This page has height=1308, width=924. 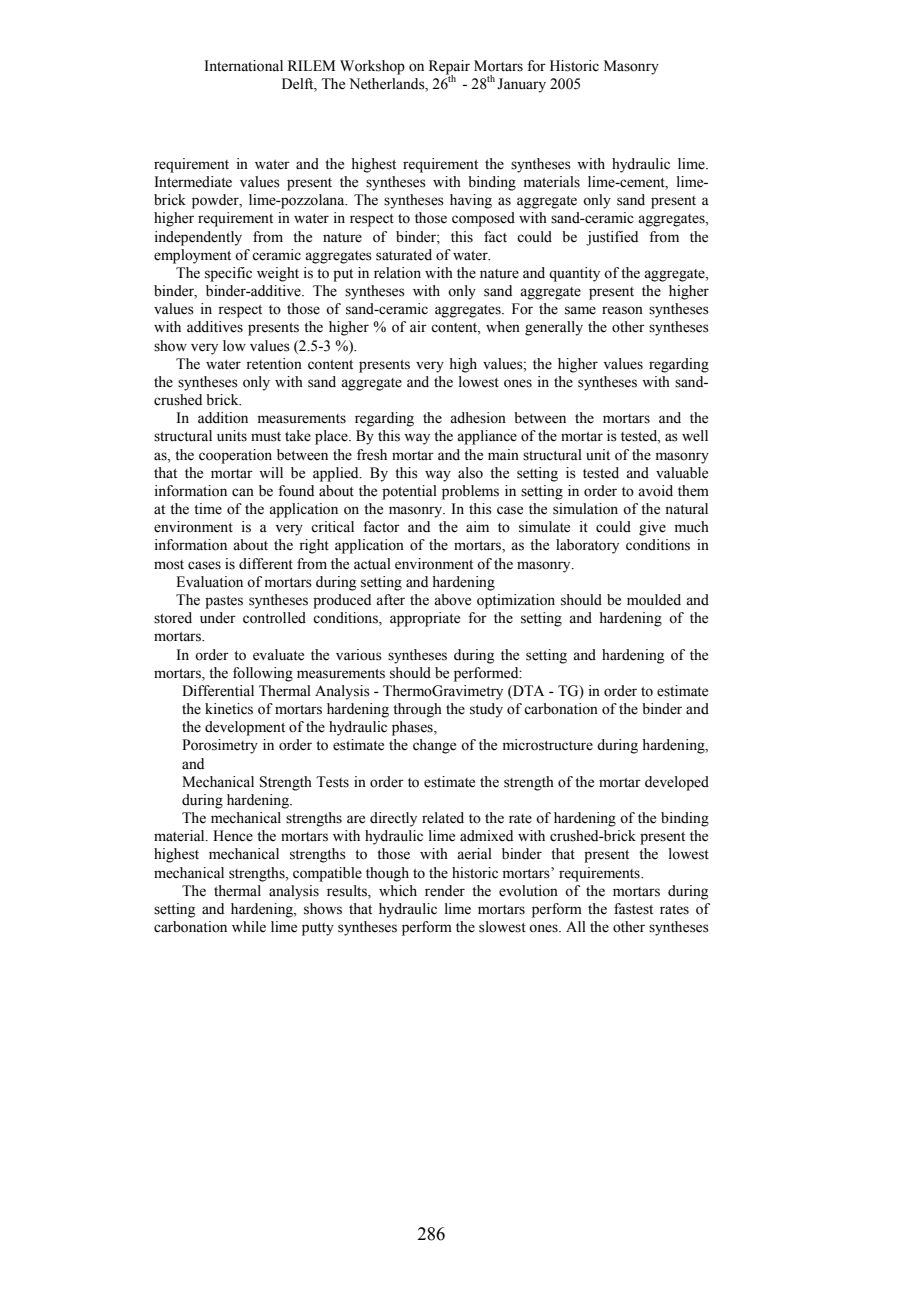 What do you see at coordinates (521, 85) in the page?
I see `January` at bounding box center [521, 85].
